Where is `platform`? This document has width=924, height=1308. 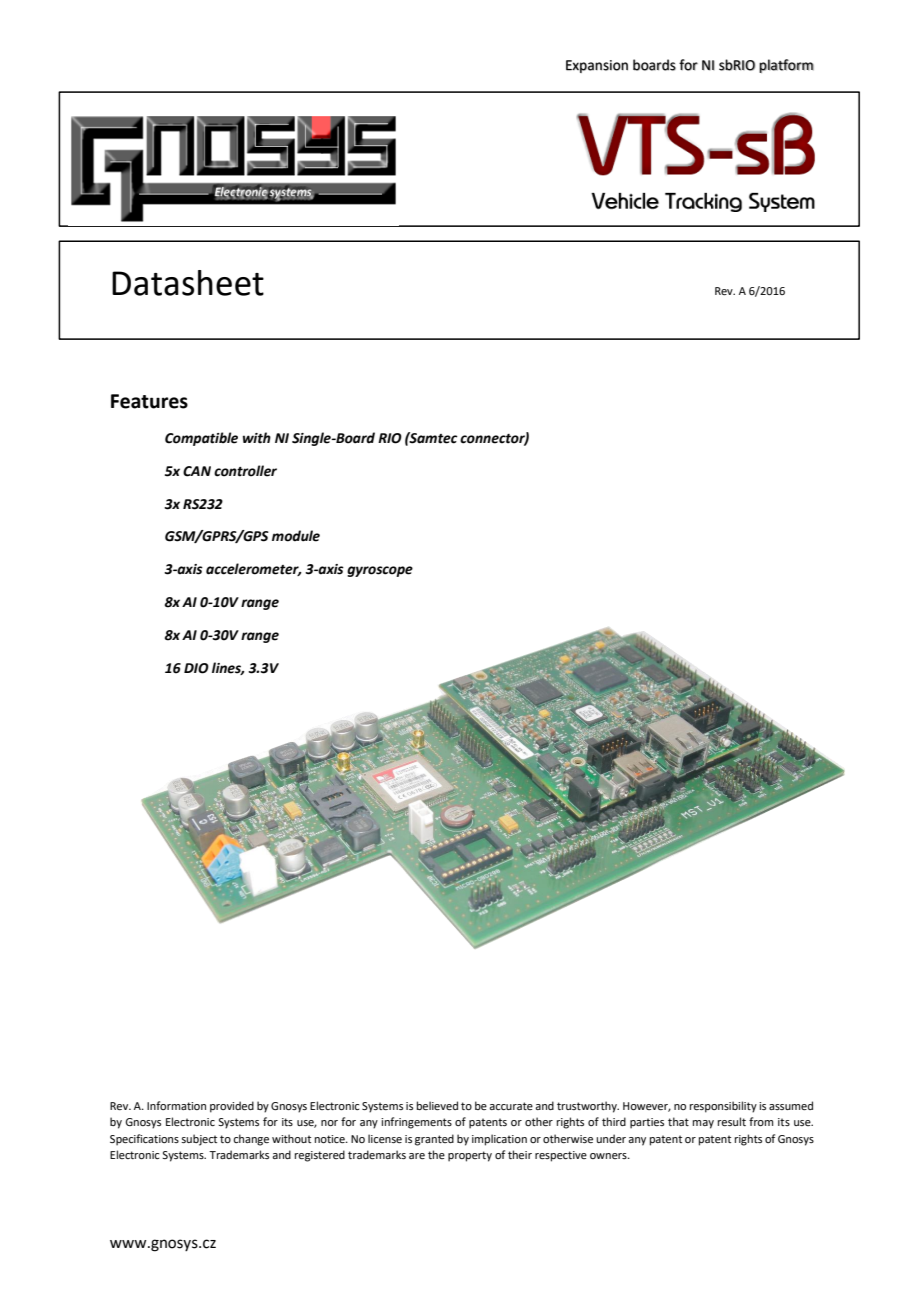
platform is located at coordinates (786, 66).
